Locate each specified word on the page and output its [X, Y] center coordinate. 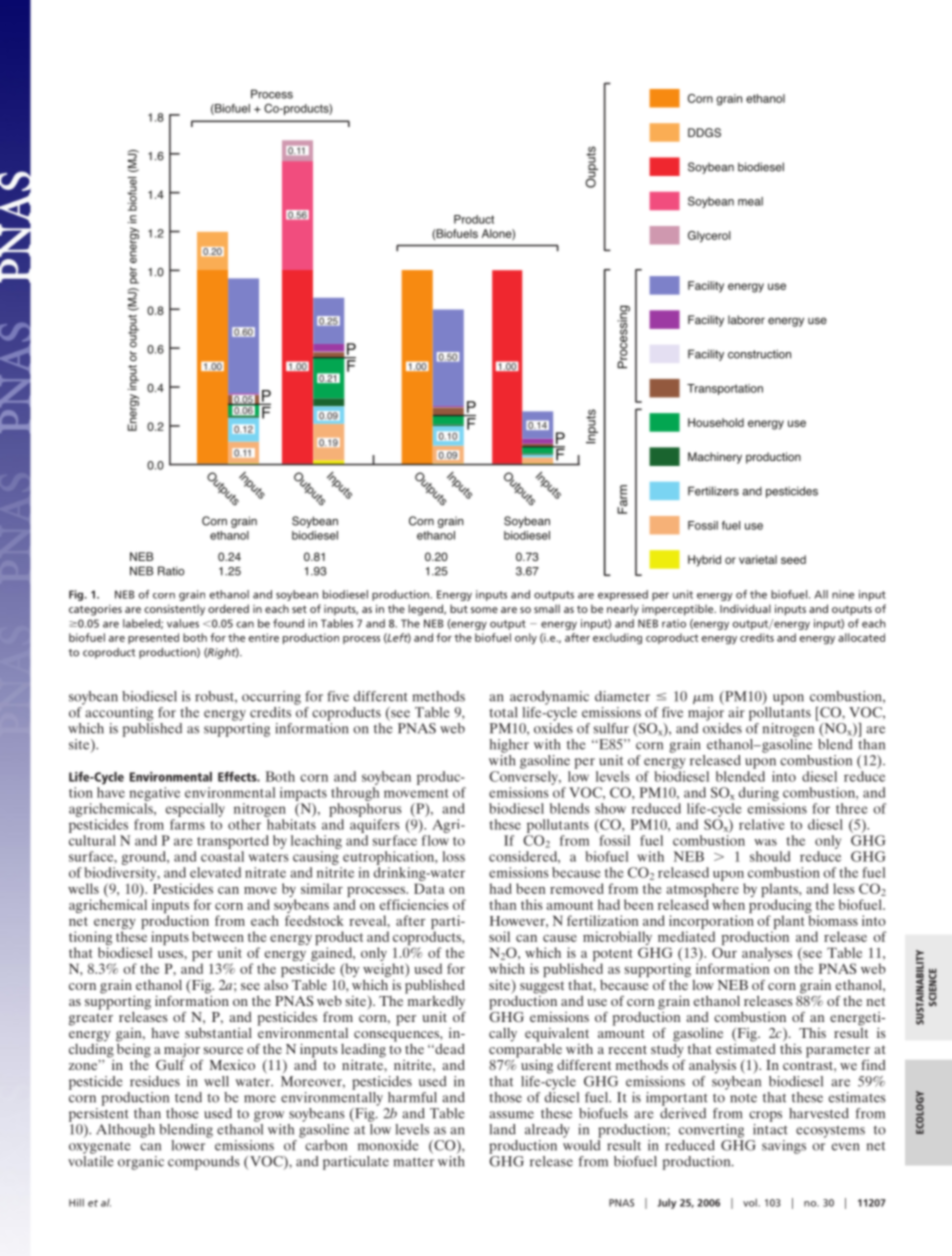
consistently [174, 610]
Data [429, 888]
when [728, 904]
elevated [215, 872]
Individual [745, 608]
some [484, 610]
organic [141, 1163]
